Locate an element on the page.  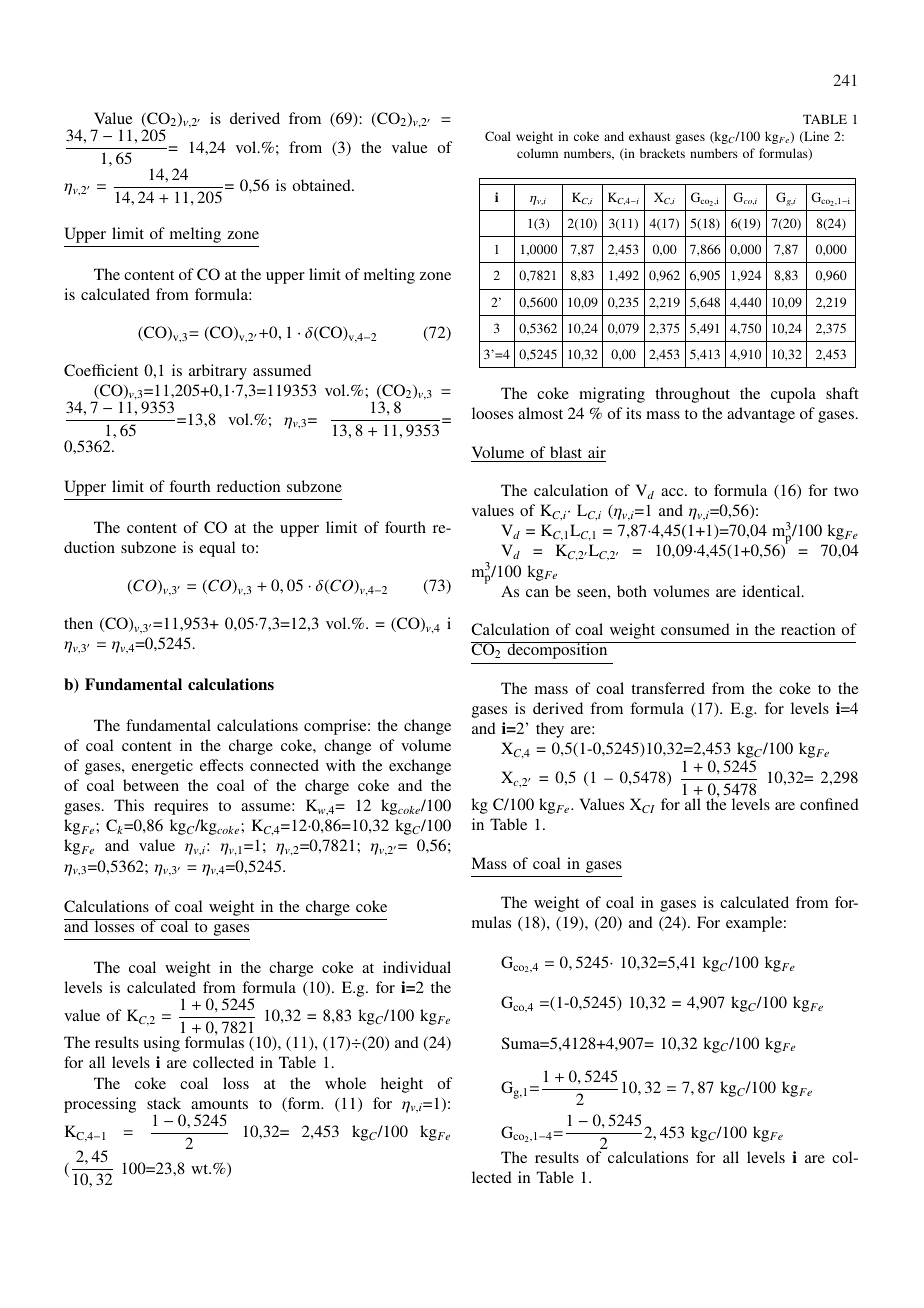
column is located at coordinates (537, 153).
